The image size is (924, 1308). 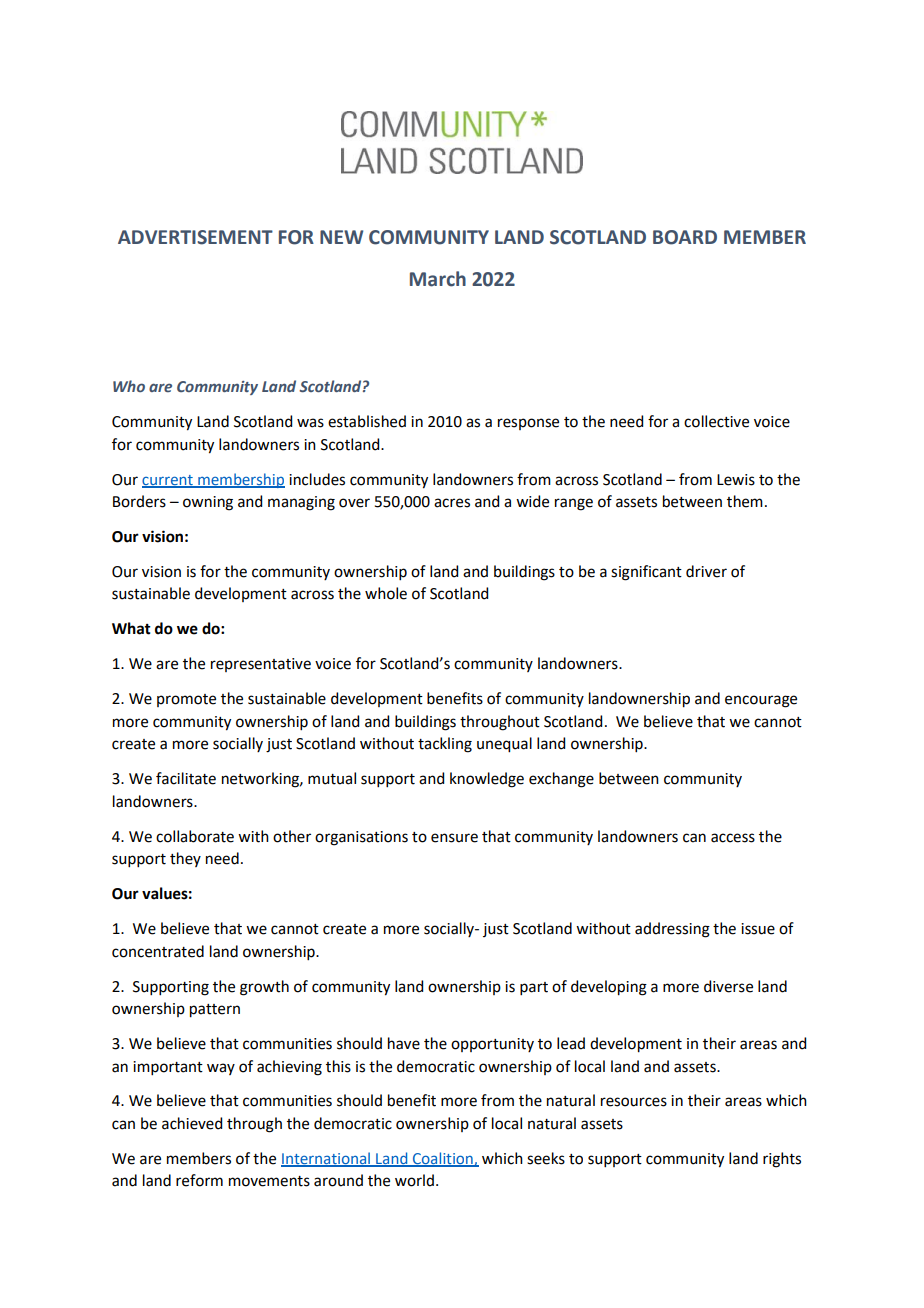 I want to click on Lewis, so click(x=736, y=480).
